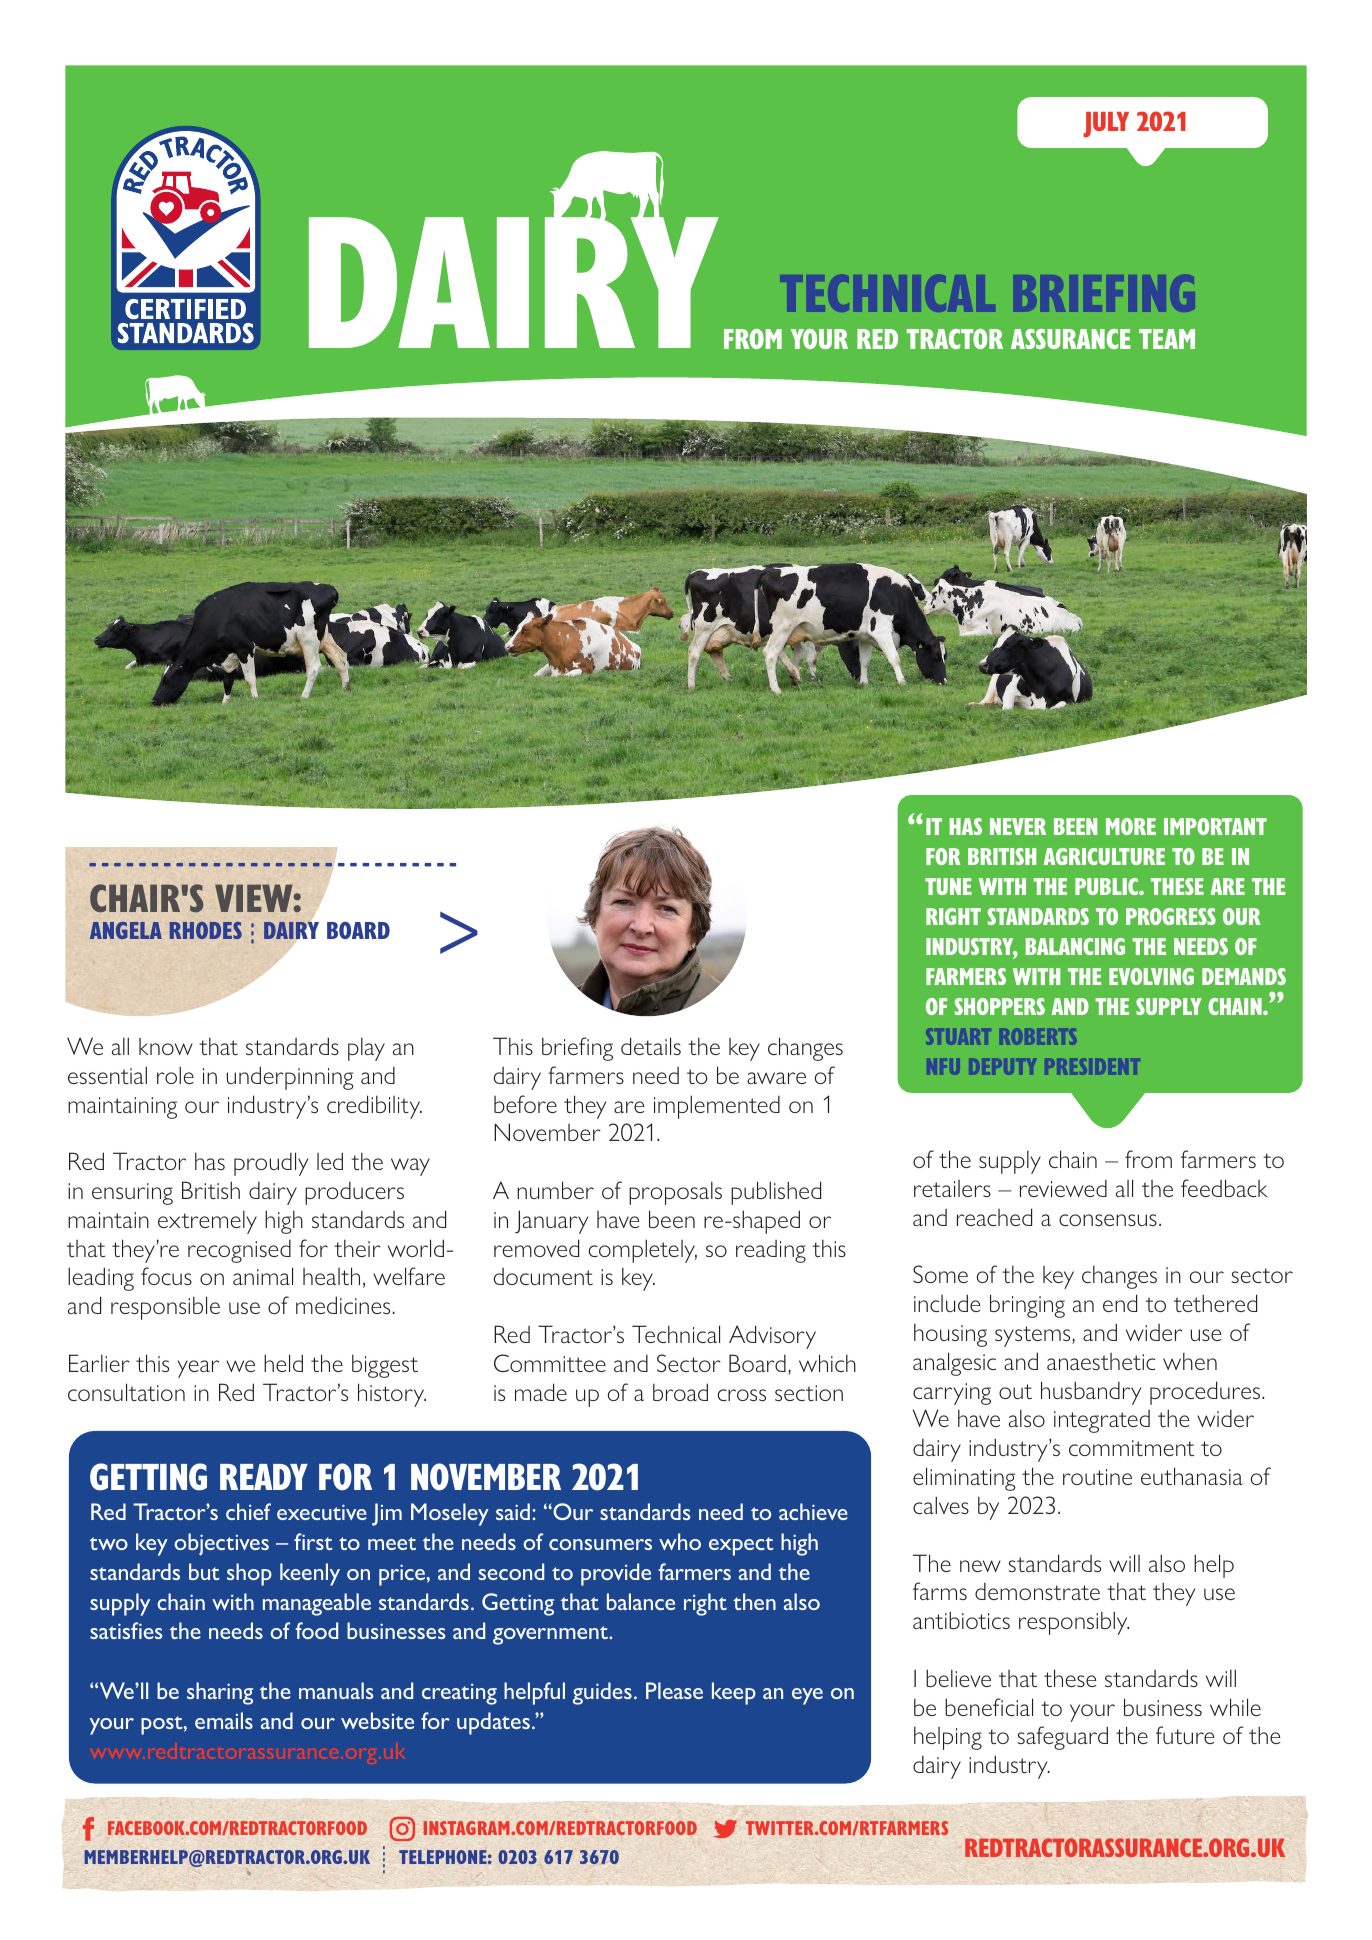  Describe the element at coordinates (1215, 826) in the page. I see `IMPORTANT` at that location.
